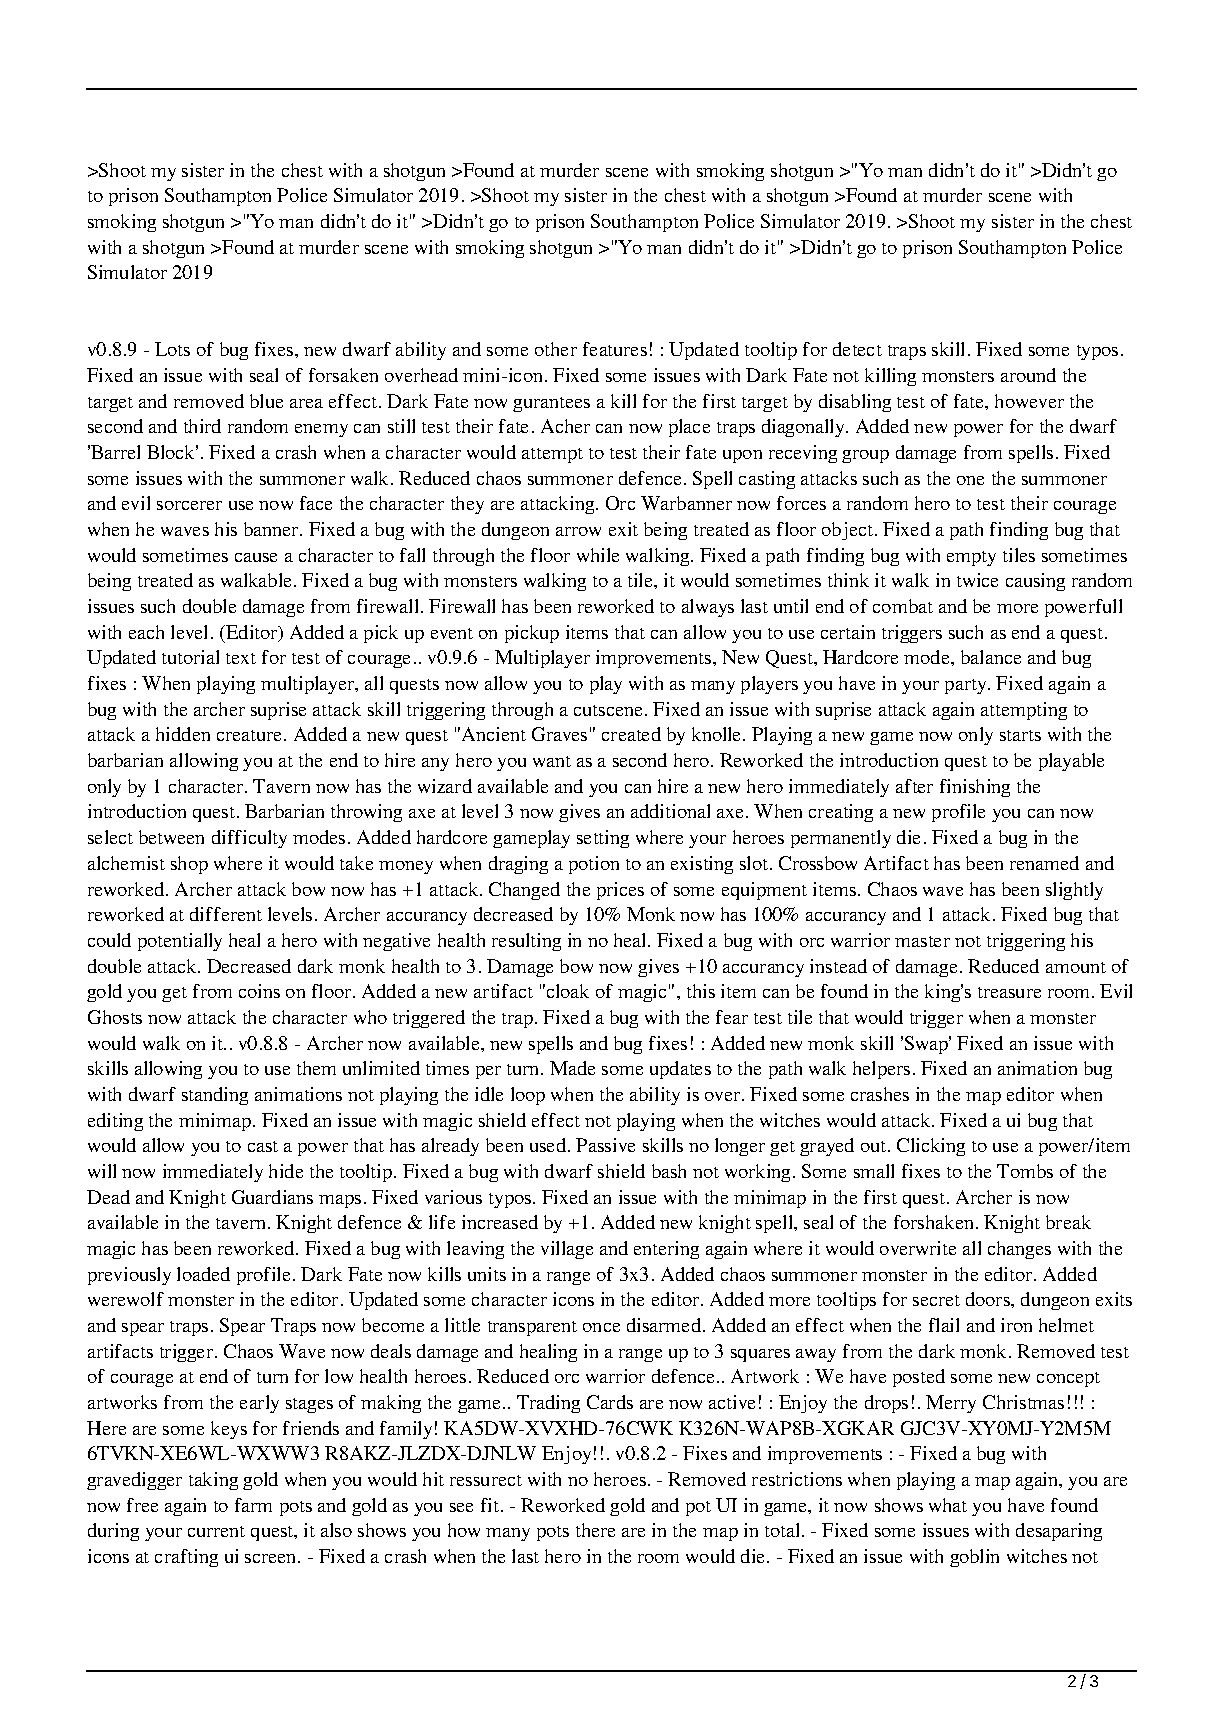 Image resolution: width=1223 pixels, height=1729 pixels. What do you see at coordinates (203, 1274) in the screenshot?
I see `loaded` at bounding box center [203, 1274].
